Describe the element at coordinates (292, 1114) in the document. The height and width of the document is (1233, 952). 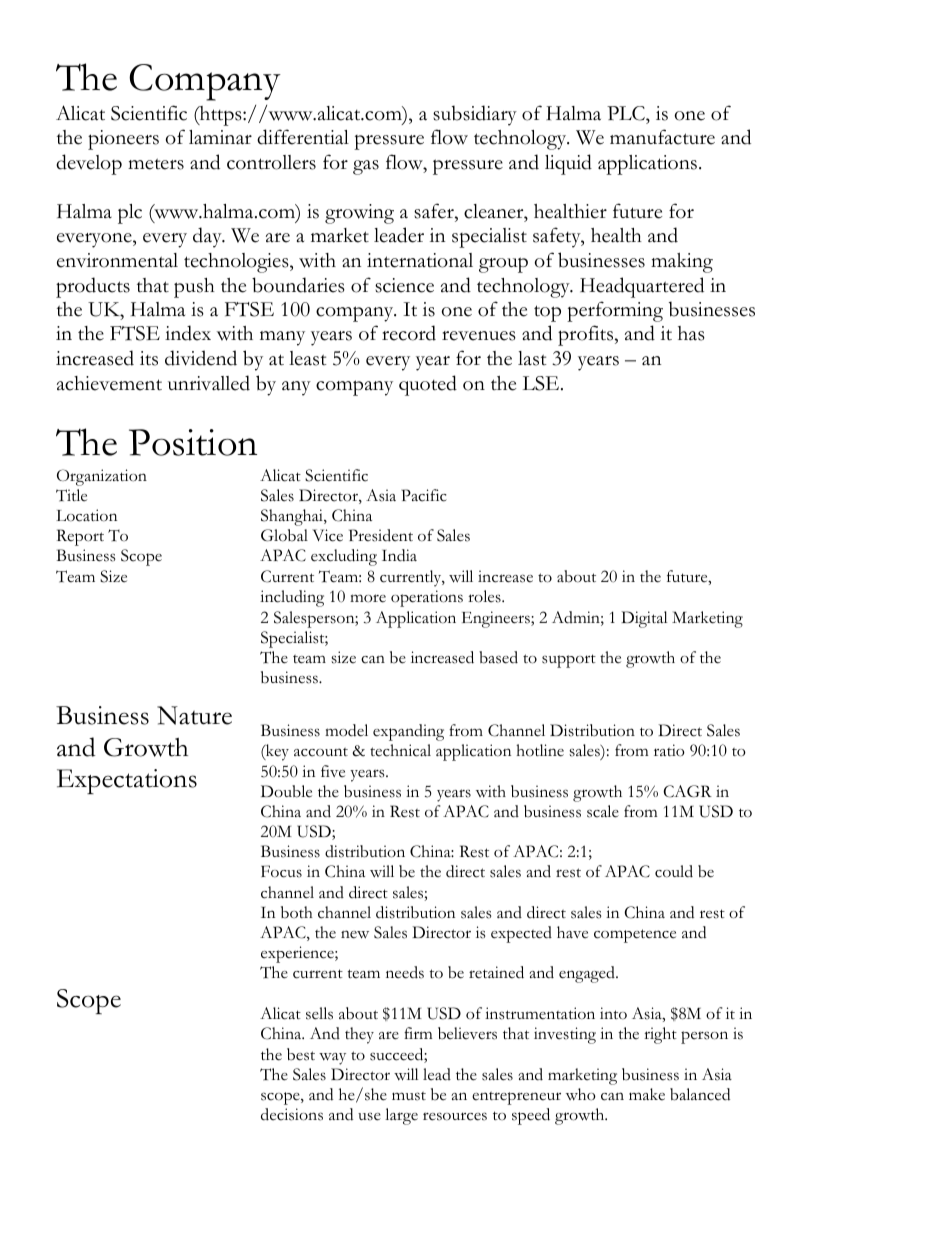
I see `decisions` at that location.
